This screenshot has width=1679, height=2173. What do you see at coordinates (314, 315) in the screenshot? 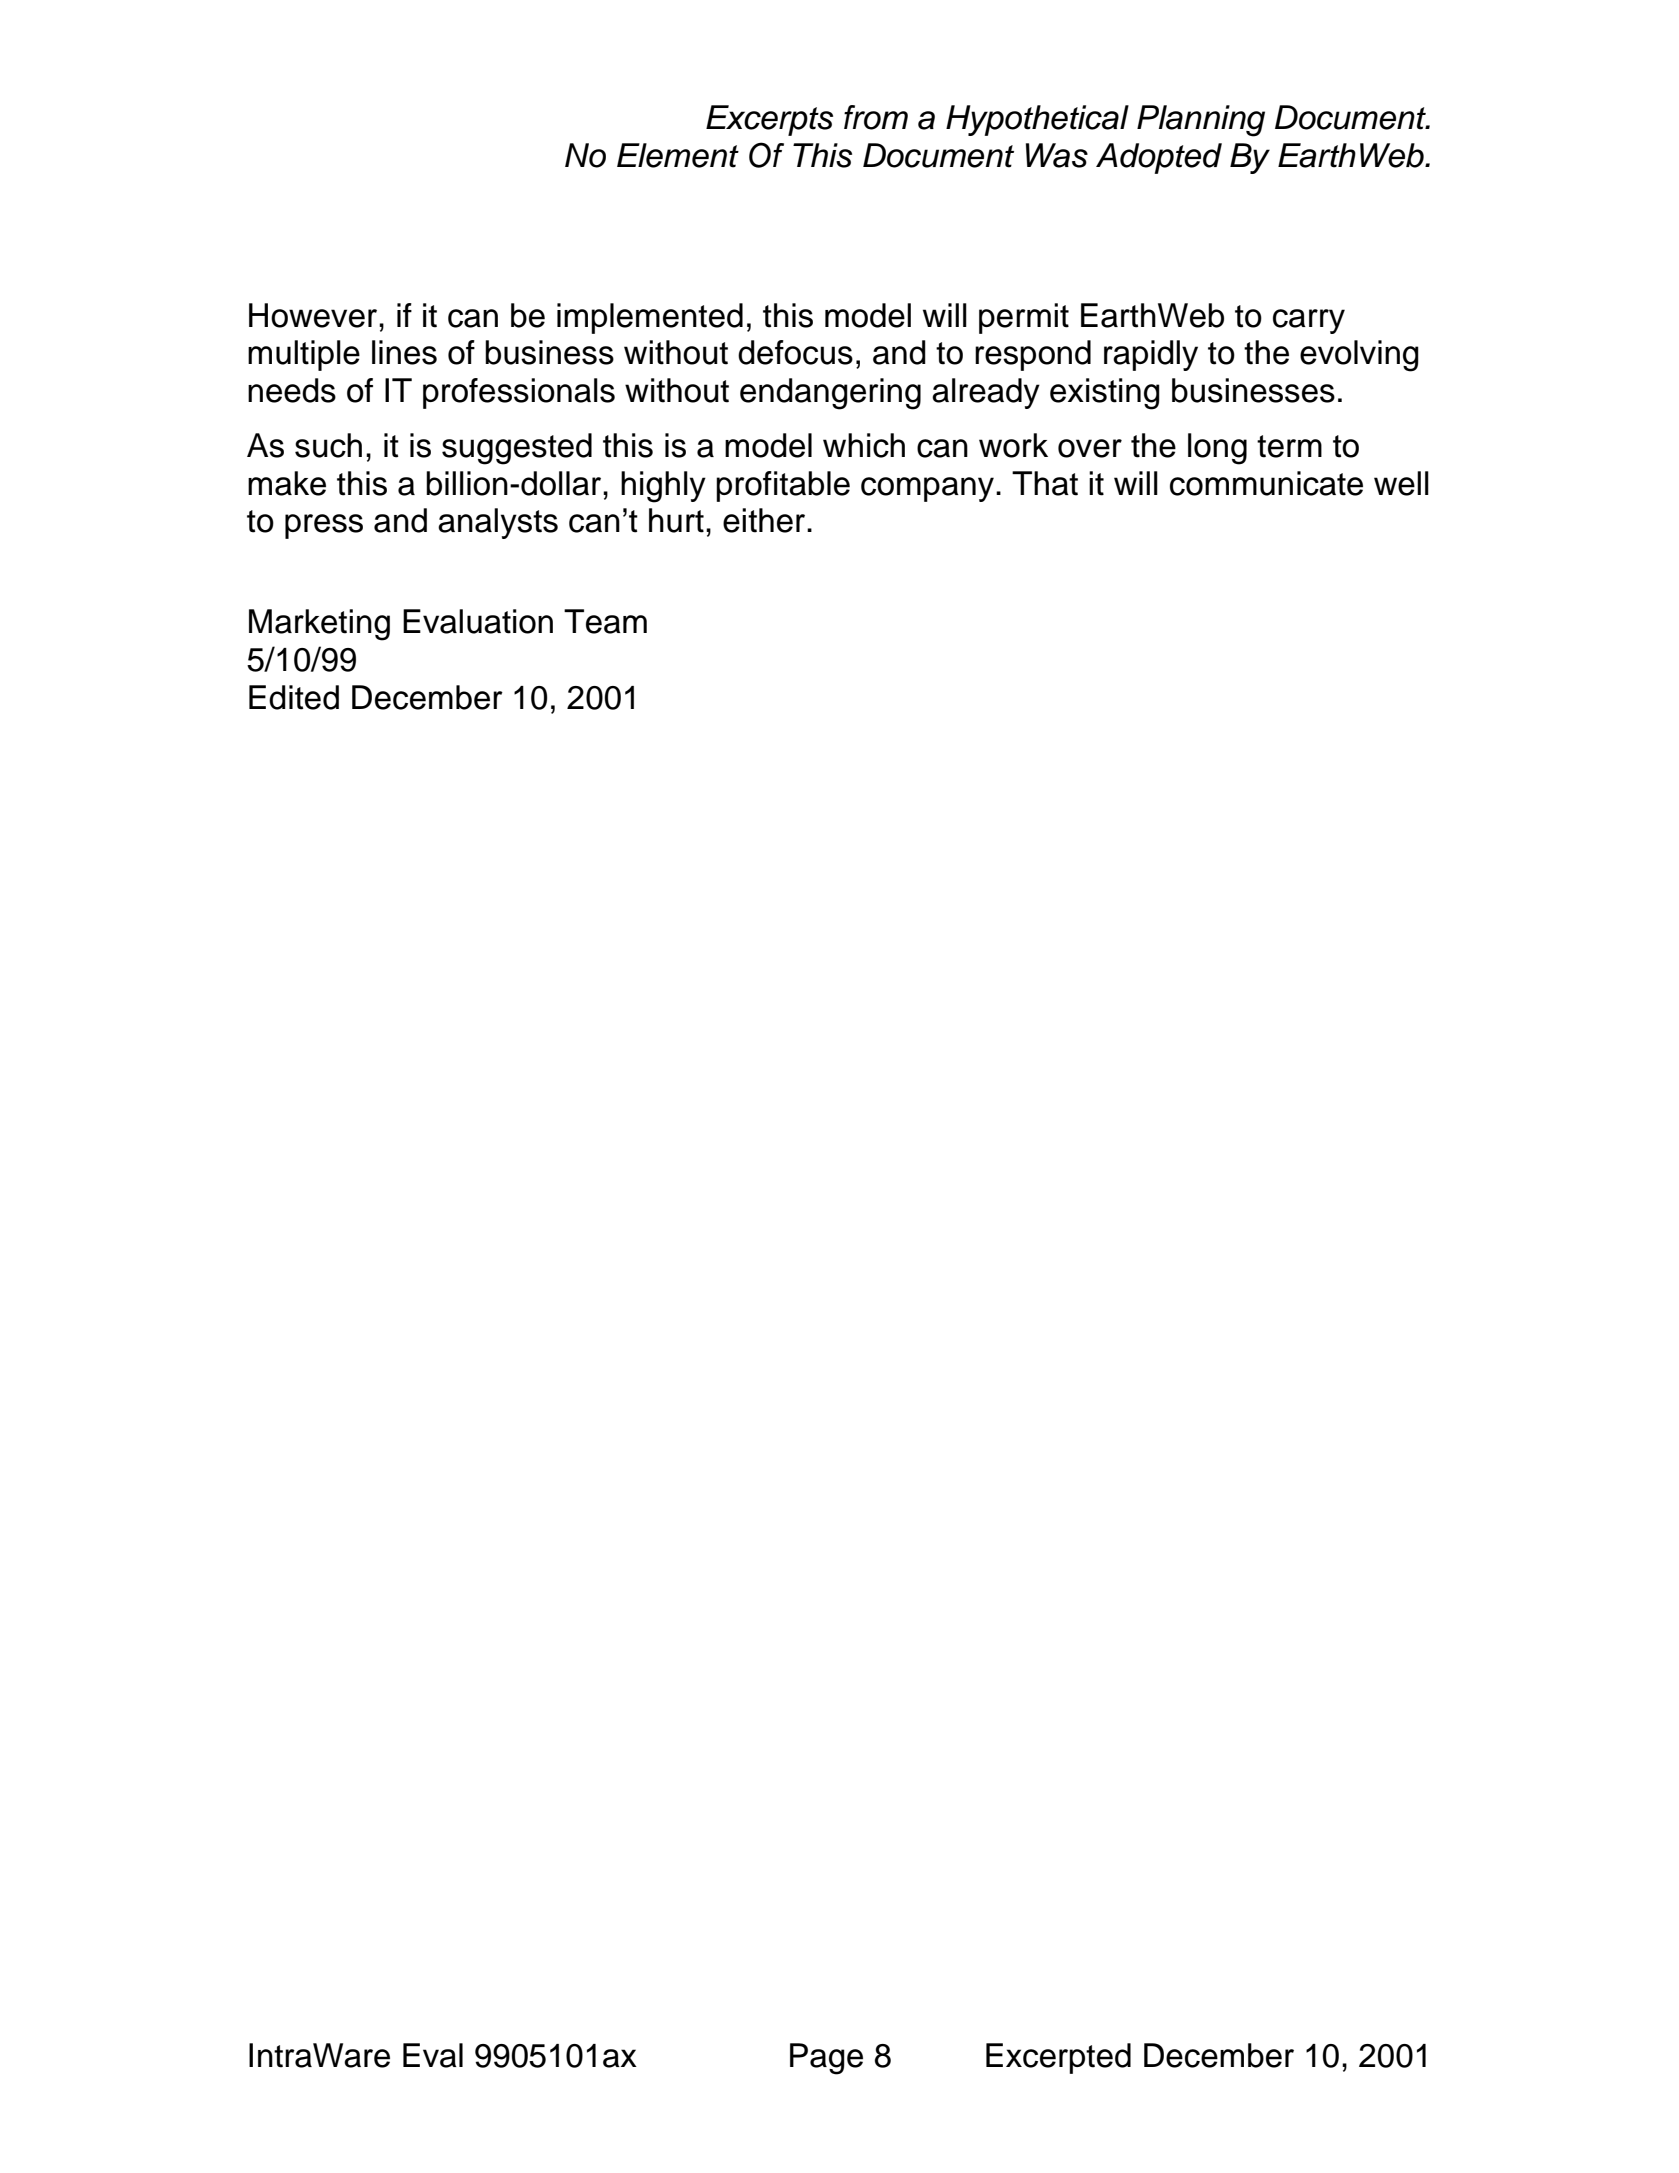
I see `However` at bounding box center [314, 315].
